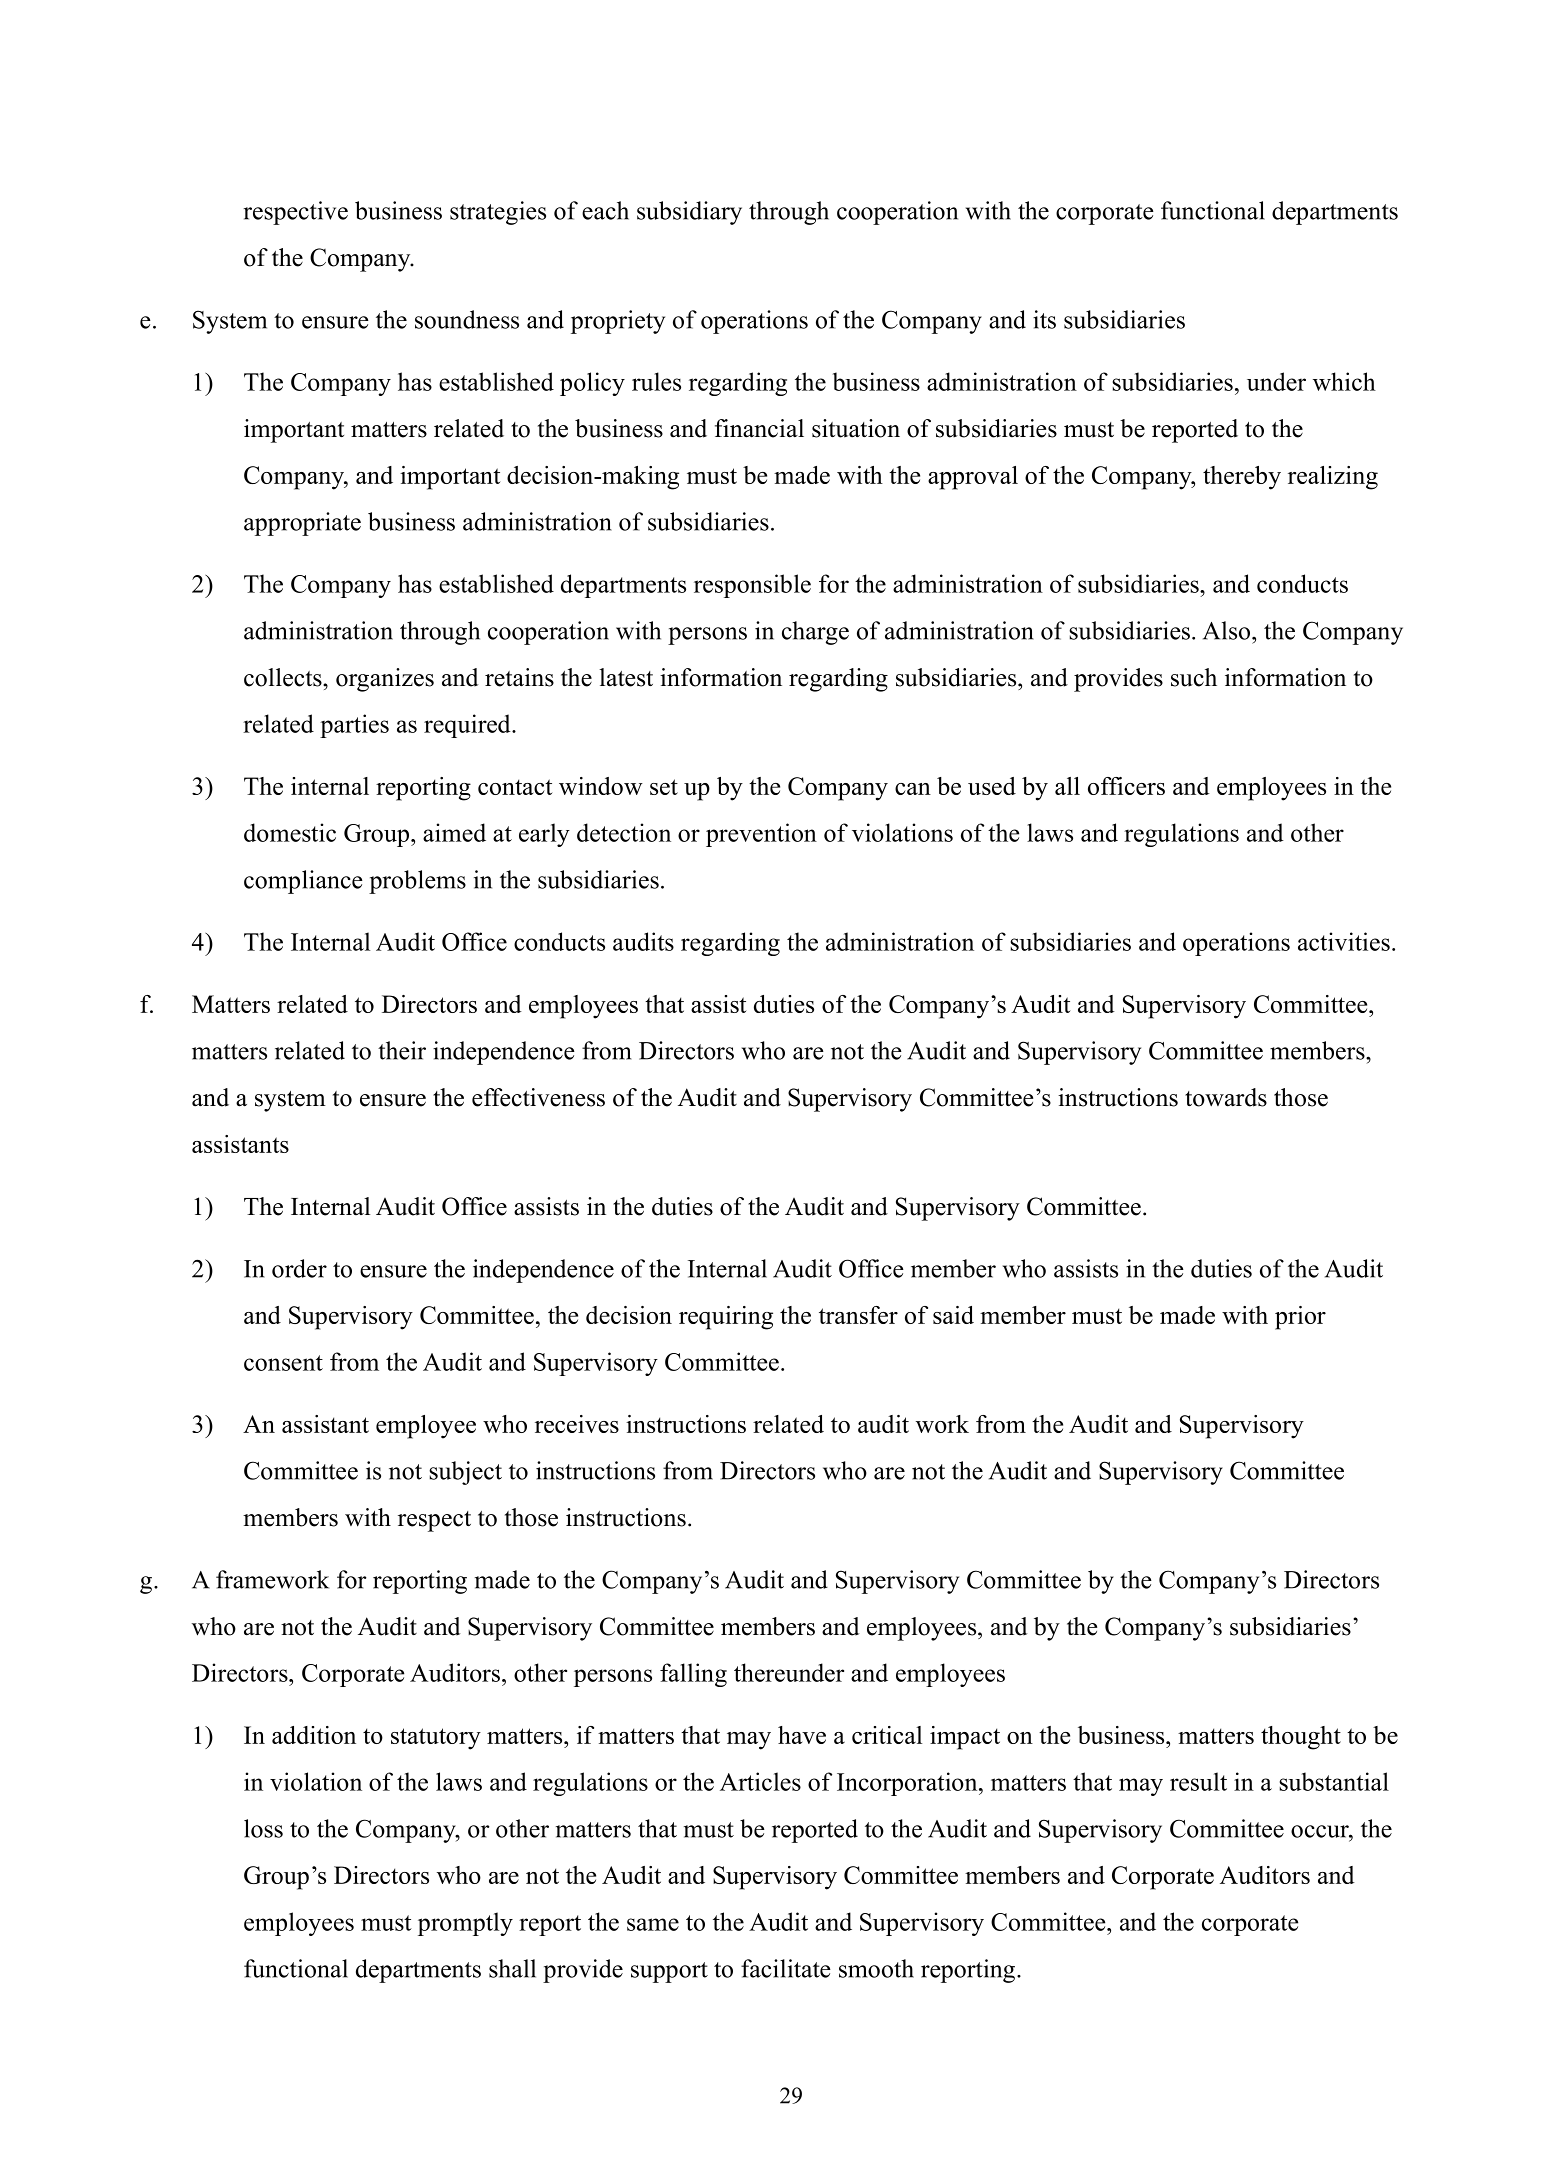 The height and width of the image is (2183, 1544). What do you see at coordinates (1198, 1781) in the image?
I see `result` at bounding box center [1198, 1781].
